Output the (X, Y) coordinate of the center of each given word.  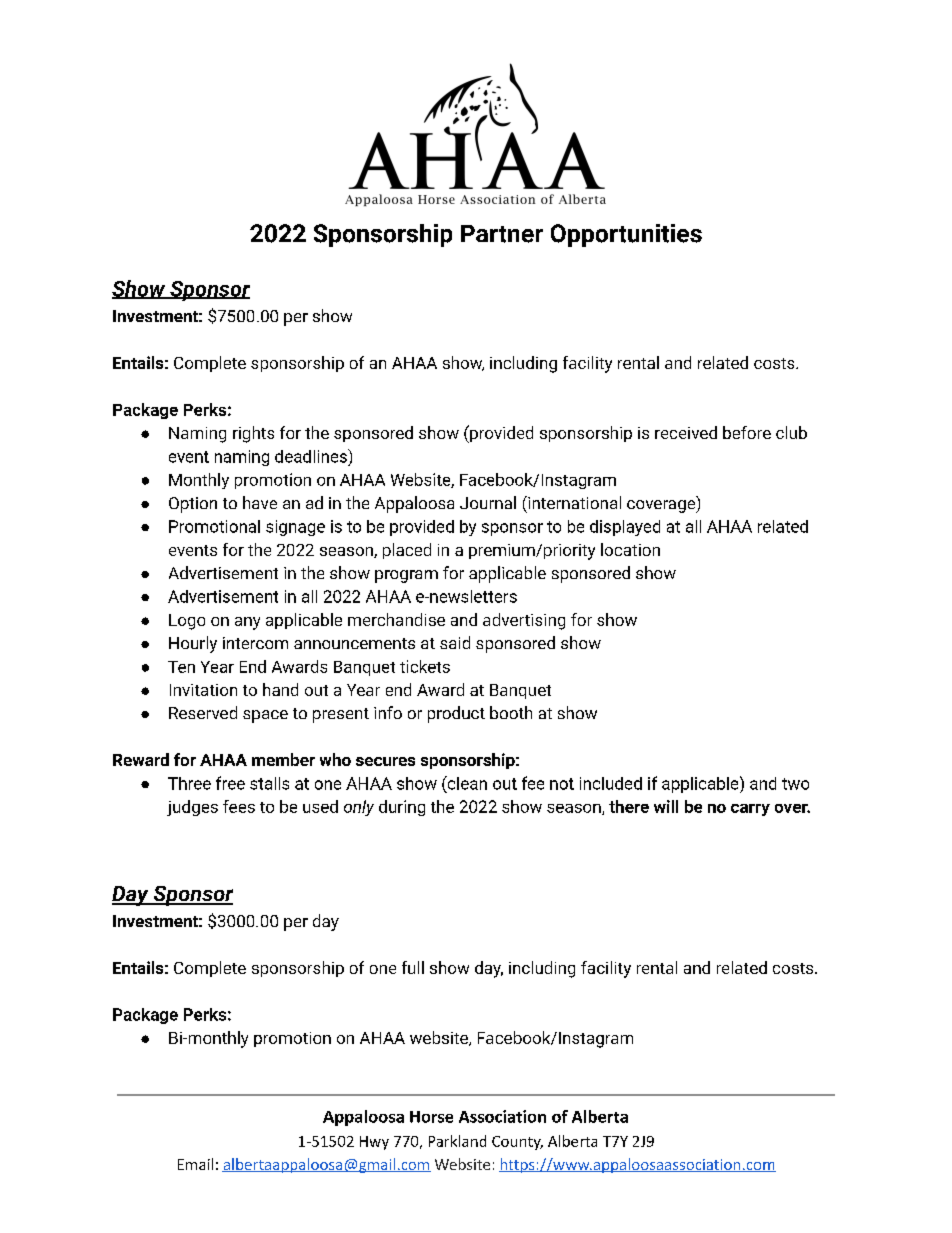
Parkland (457, 1141)
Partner (502, 234)
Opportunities (626, 235)
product (456, 714)
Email (195, 1164)
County (517, 1143)
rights (253, 434)
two (795, 784)
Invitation (203, 690)
